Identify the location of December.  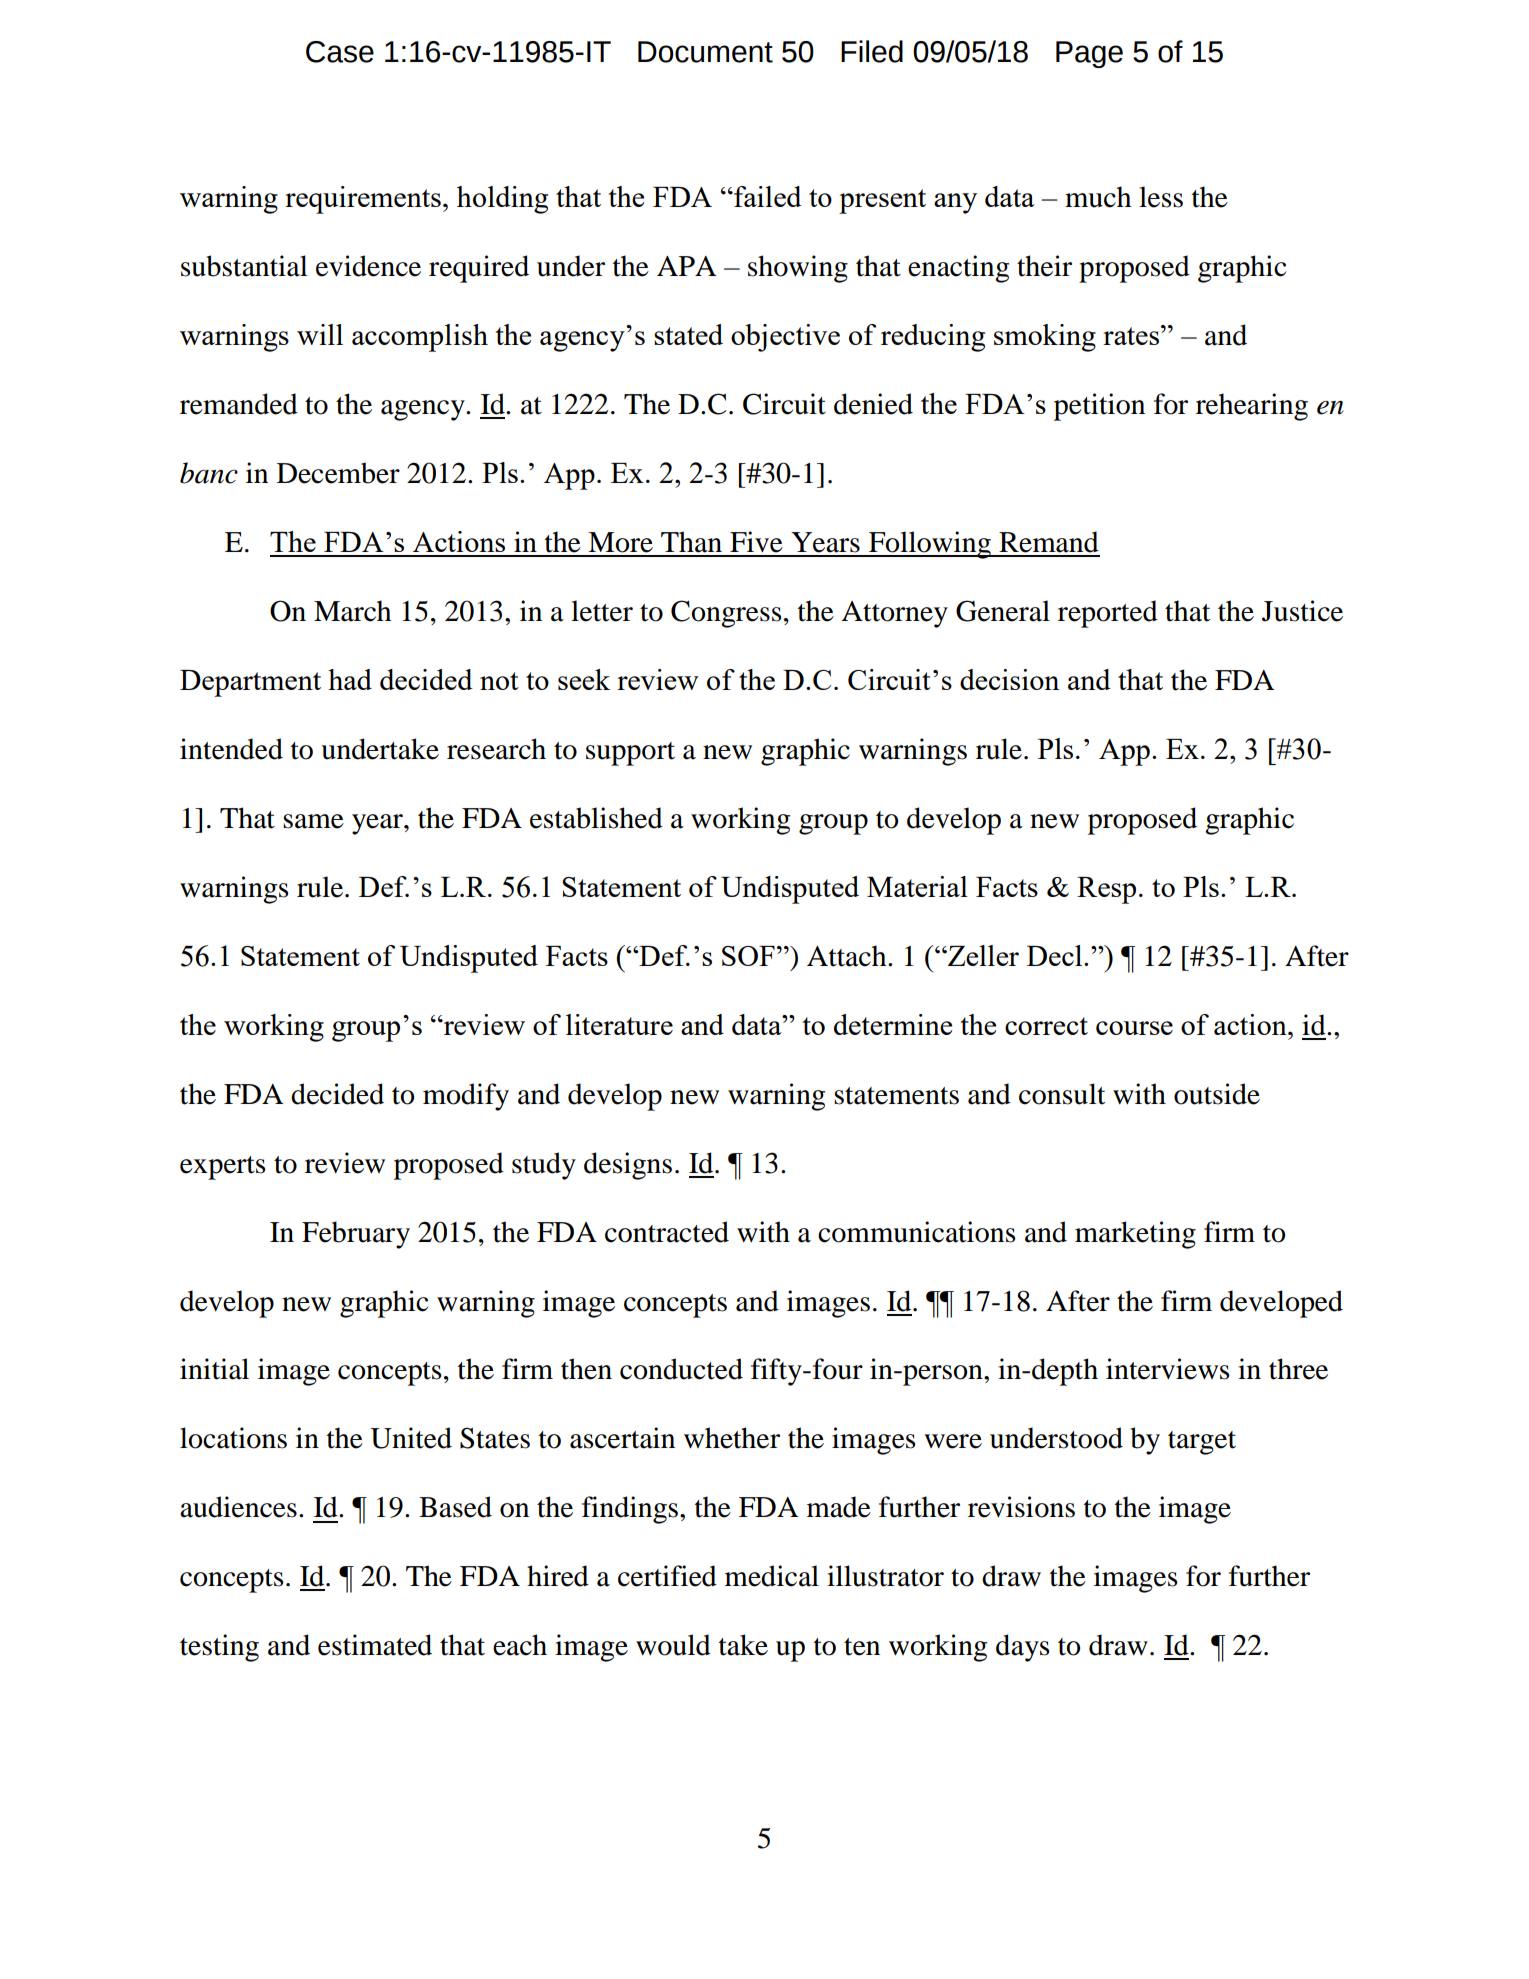
(338, 473).
